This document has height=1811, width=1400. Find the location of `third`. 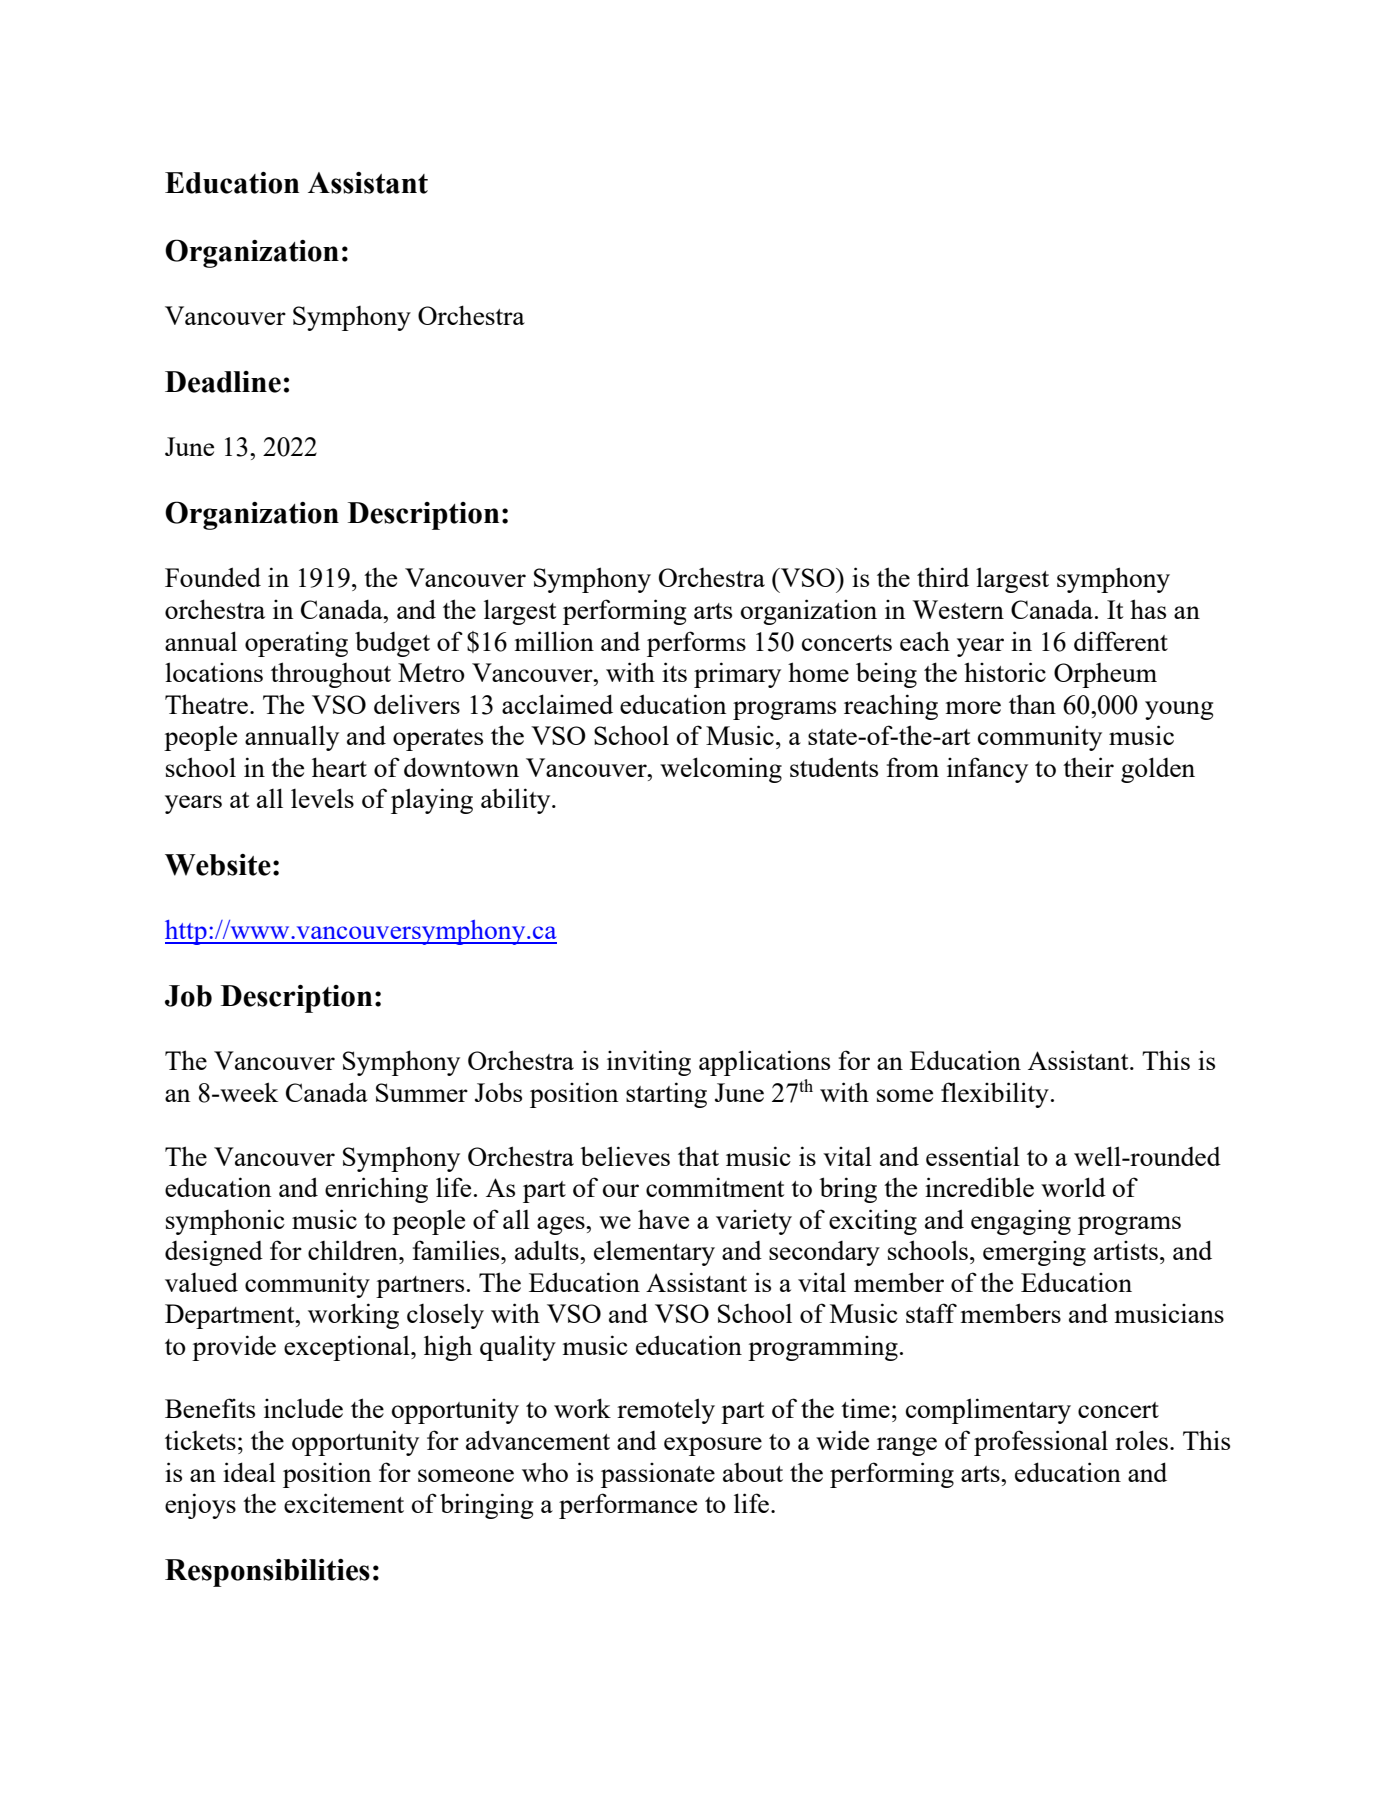

third is located at coordinates (943, 577).
